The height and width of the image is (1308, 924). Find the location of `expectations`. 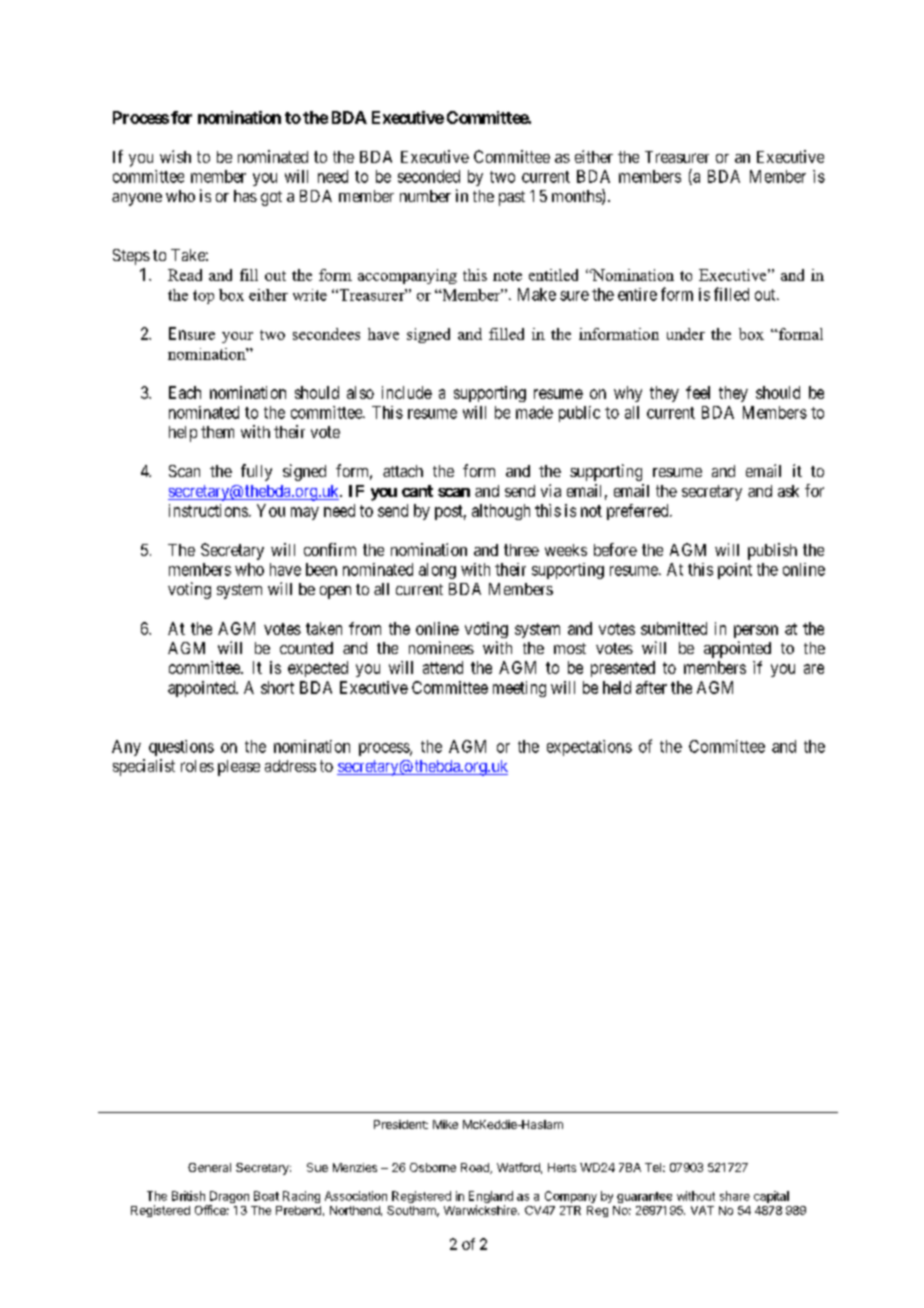

expectations is located at coordinates (589, 748).
